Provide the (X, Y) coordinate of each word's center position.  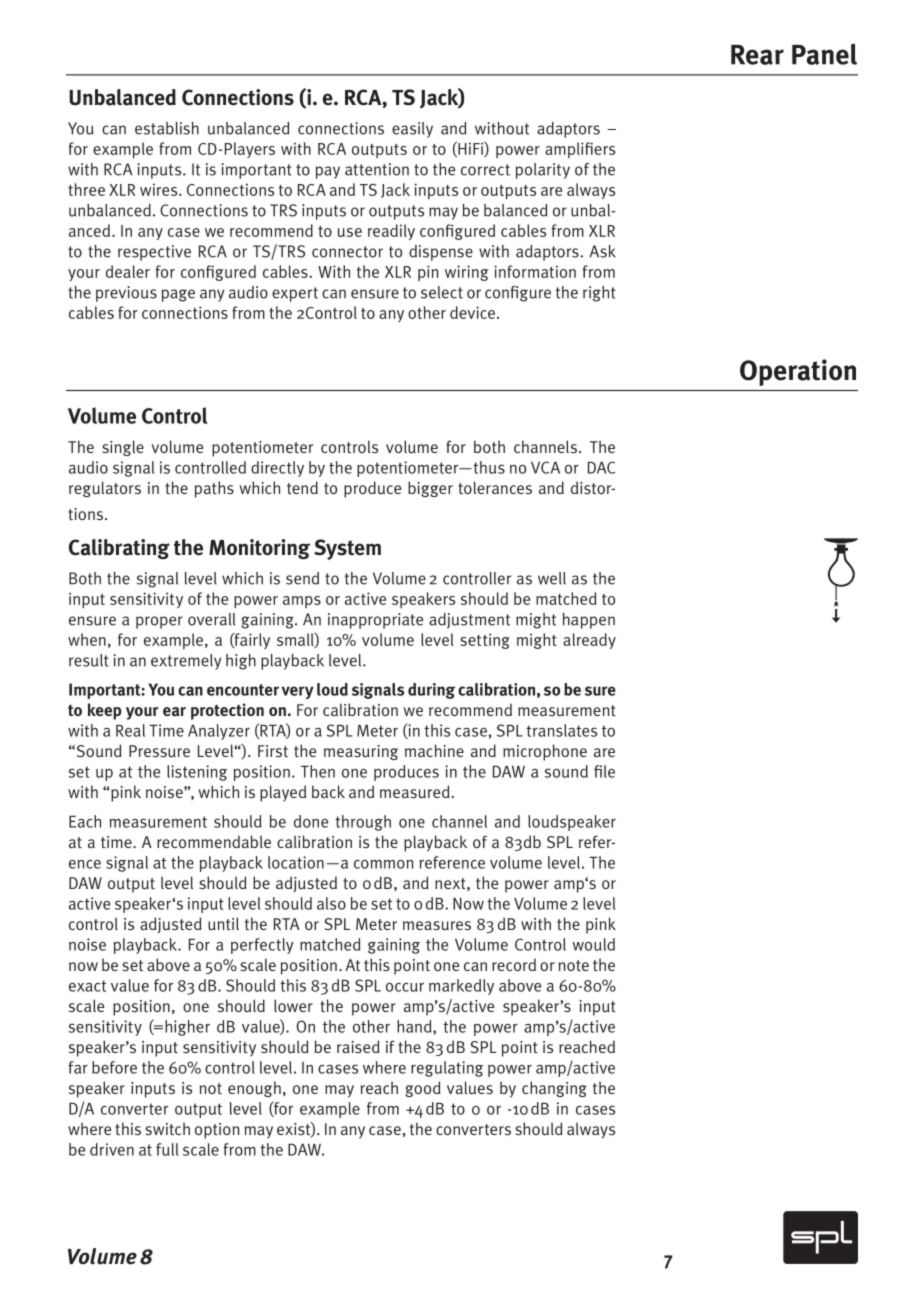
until (223, 923)
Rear (757, 55)
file (604, 771)
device (472, 312)
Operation (798, 372)
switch (167, 1129)
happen (589, 621)
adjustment (469, 621)
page (178, 295)
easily (412, 130)
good (423, 1089)
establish (167, 128)
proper (159, 622)
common (383, 864)
